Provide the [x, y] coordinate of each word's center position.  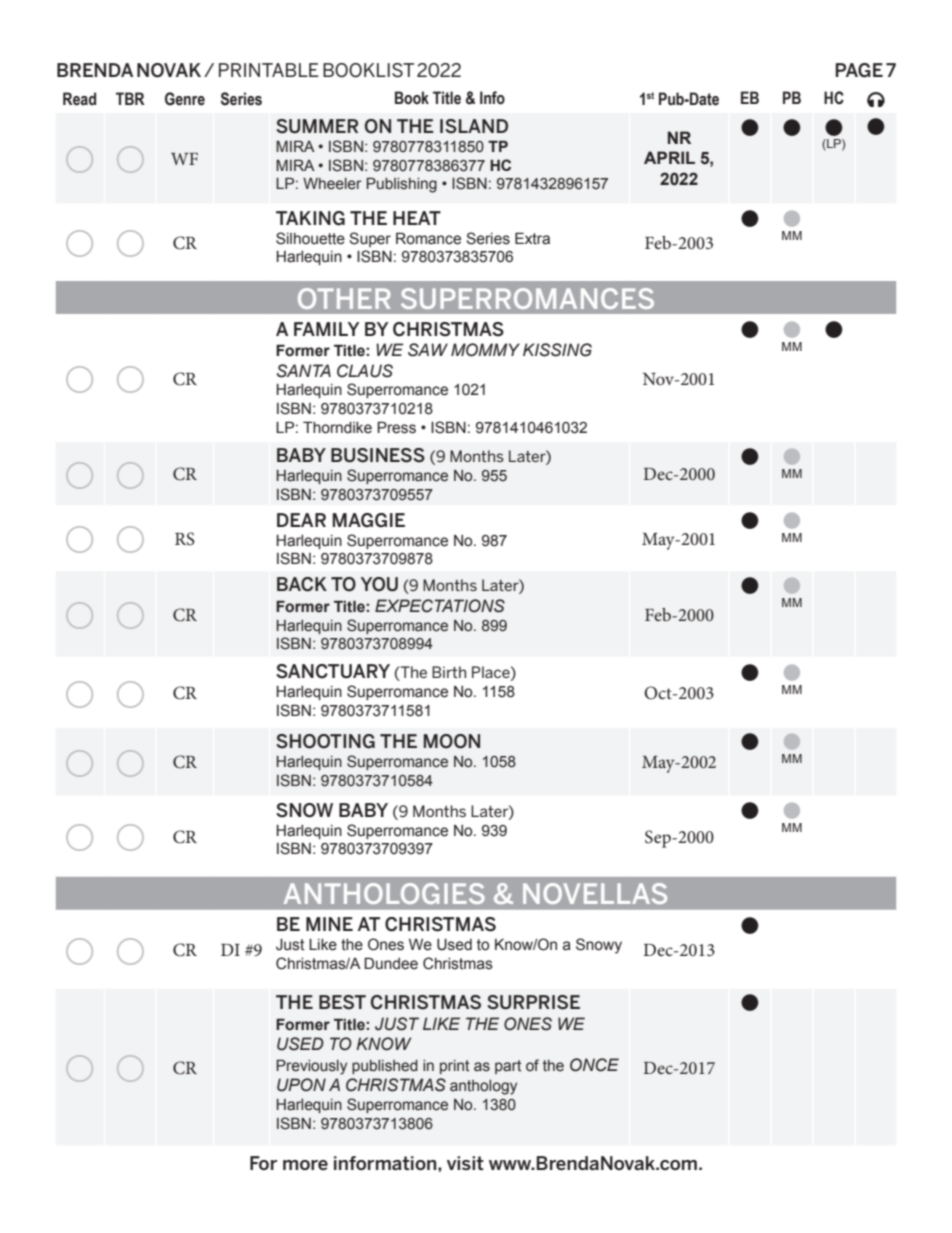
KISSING [557, 350]
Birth [449, 672]
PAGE [859, 70]
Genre [185, 99]
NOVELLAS [595, 893]
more [305, 1165]
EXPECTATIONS [440, 606]
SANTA [304, 371]
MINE [329, 924]
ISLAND [474, 126]
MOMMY [485, 350]
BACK [302, 584]
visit [465, 1163]
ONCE [594, 1065]
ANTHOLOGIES [384, 893]
